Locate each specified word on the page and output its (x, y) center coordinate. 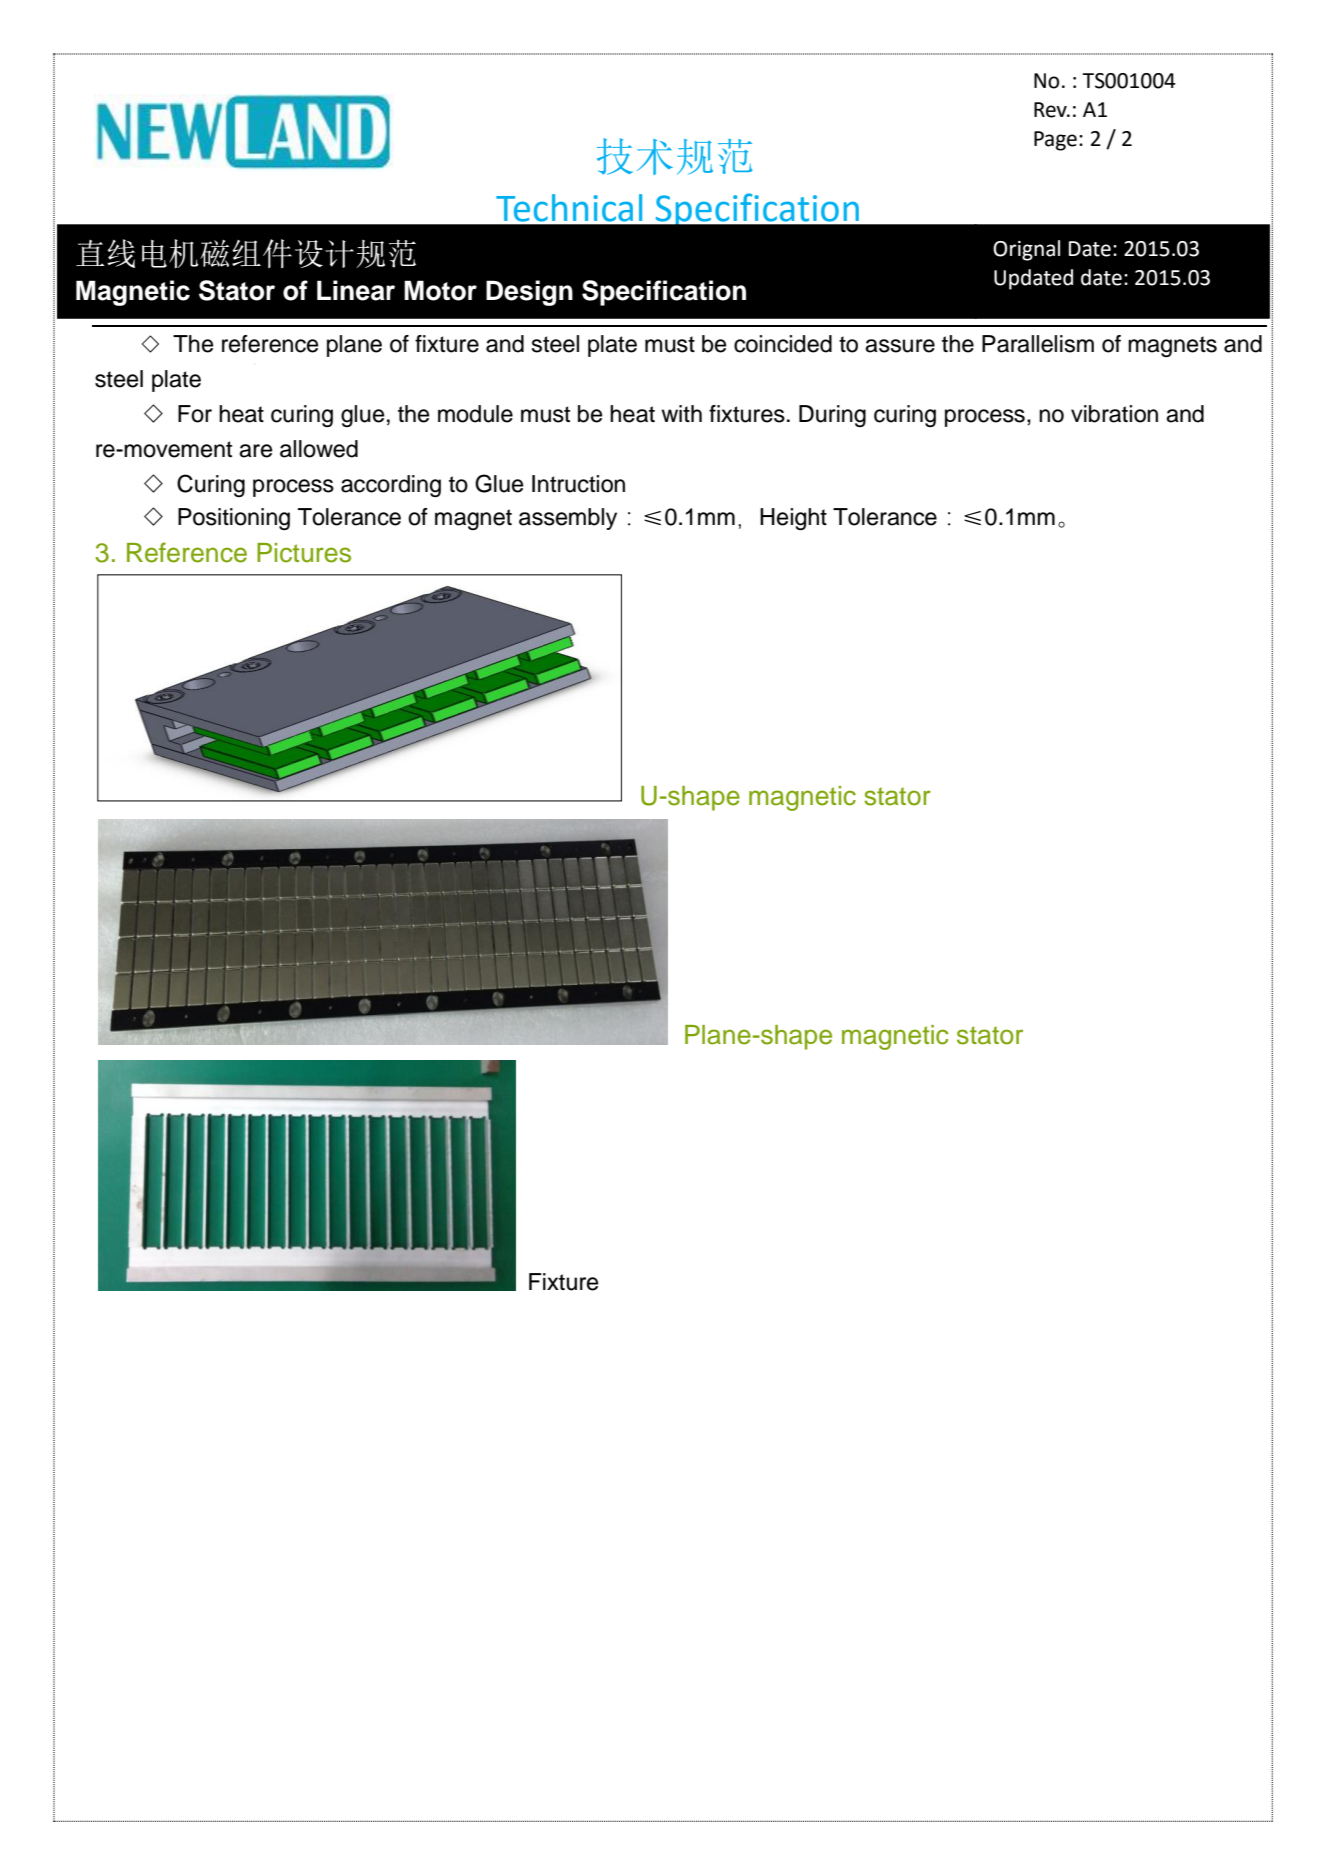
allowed (319, 449)
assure (900, 346)
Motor (440, 290)
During (832, 416)
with (681, 413)
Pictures (304, 553)
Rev (1051, 110)
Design (529, 293)
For (195, 414)
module (475, 414)
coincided (783, 344)
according (391, 486)
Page (1055, 141)
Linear (356, 290)
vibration (1114, 414)
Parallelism (1038, 344)
